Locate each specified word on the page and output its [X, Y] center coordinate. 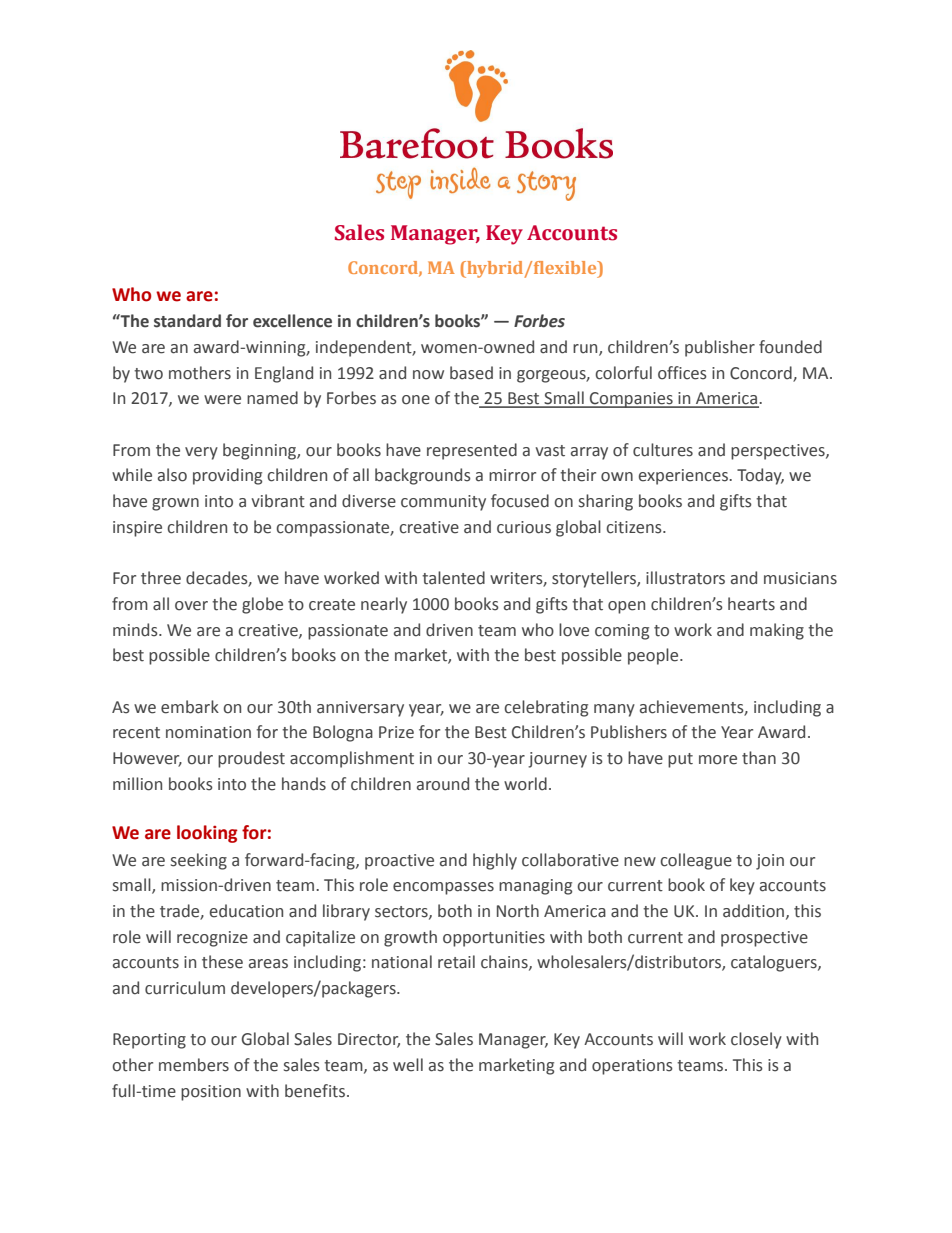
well [408, 1065]
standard [187, 321]
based [471, 373]
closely [756, 1040]
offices [682, 373]
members [194, 1065]
